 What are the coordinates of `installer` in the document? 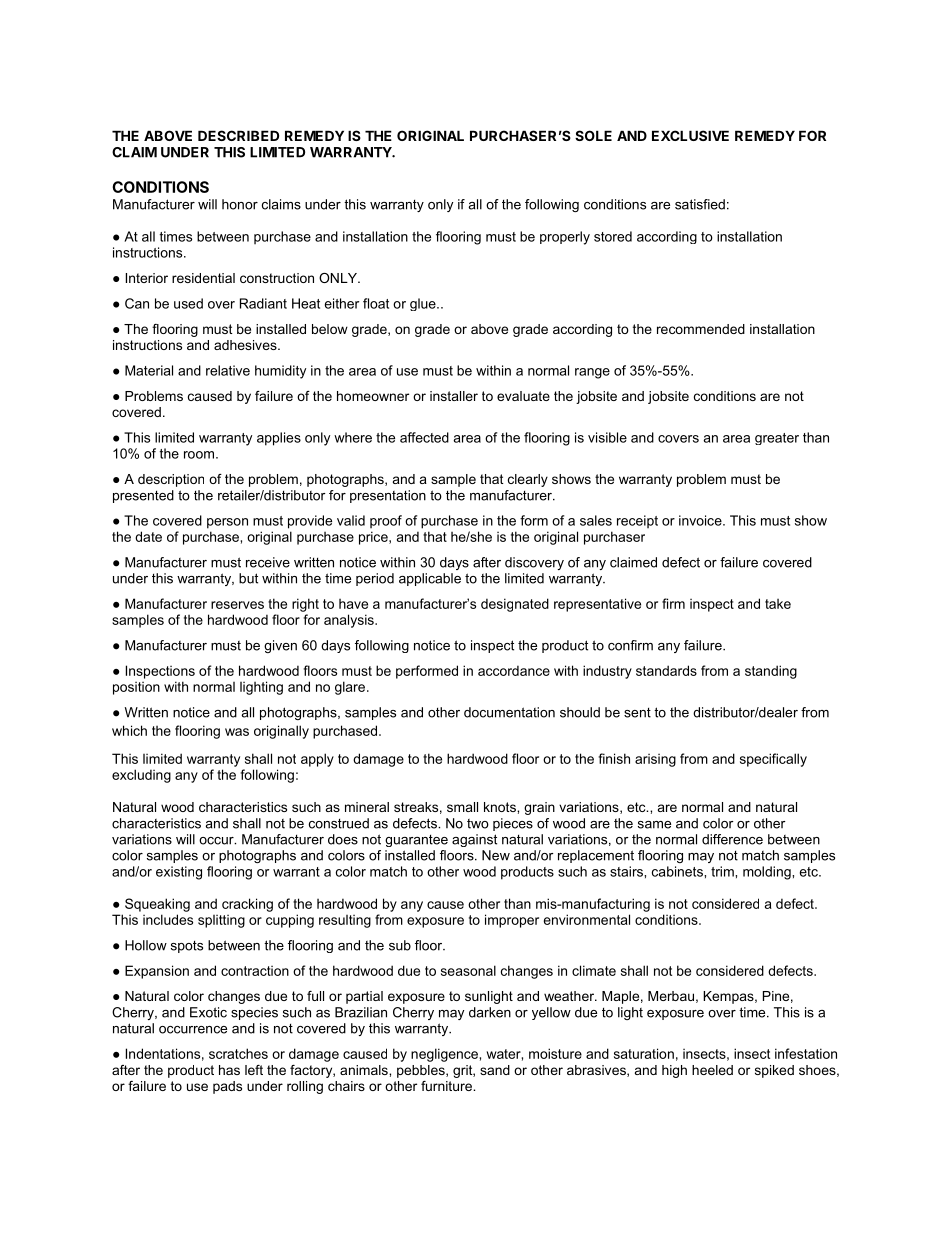 It's located at (454, 396).
